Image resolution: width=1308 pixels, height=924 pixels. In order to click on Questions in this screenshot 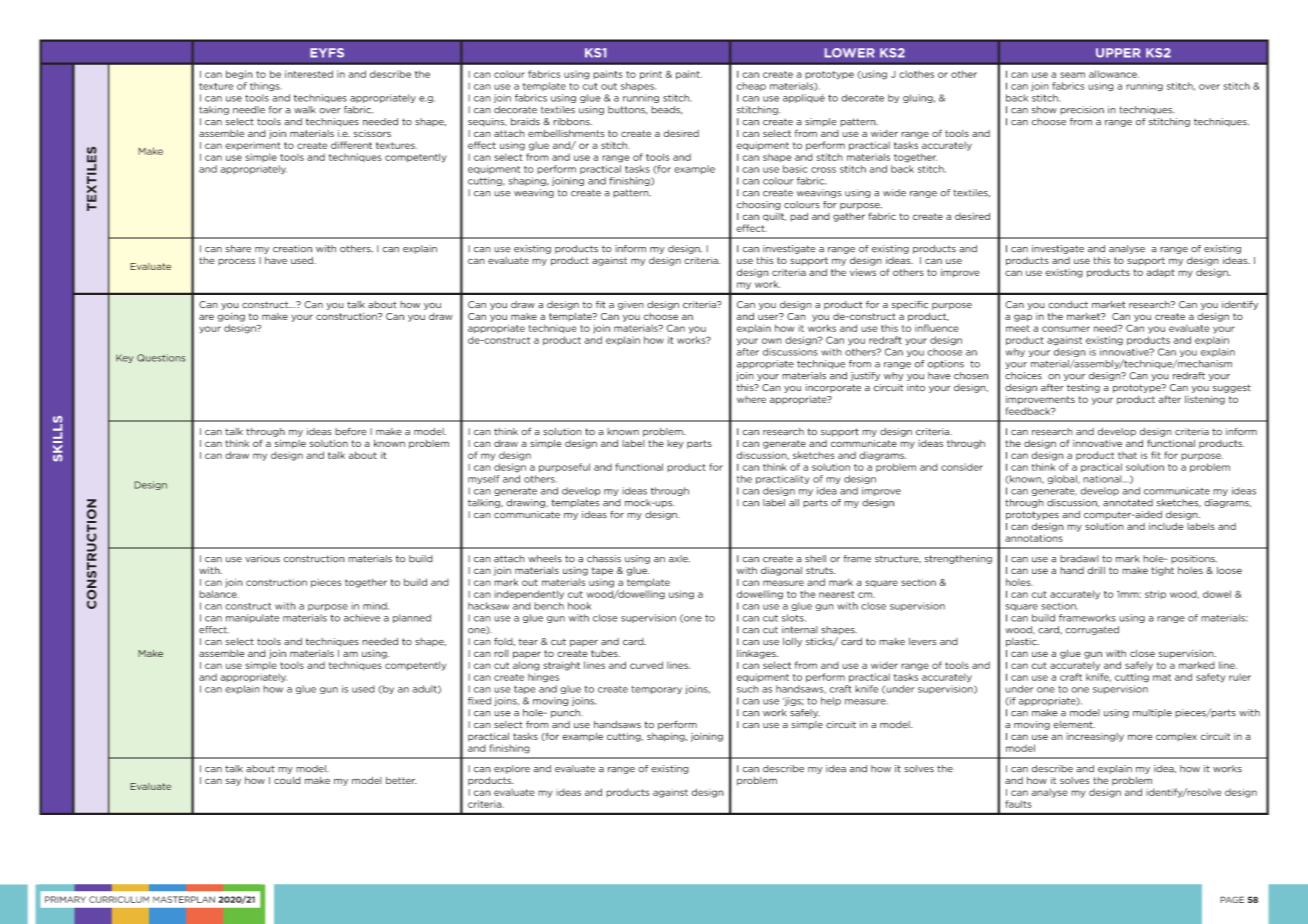, I will do `click(161, 358)`.
